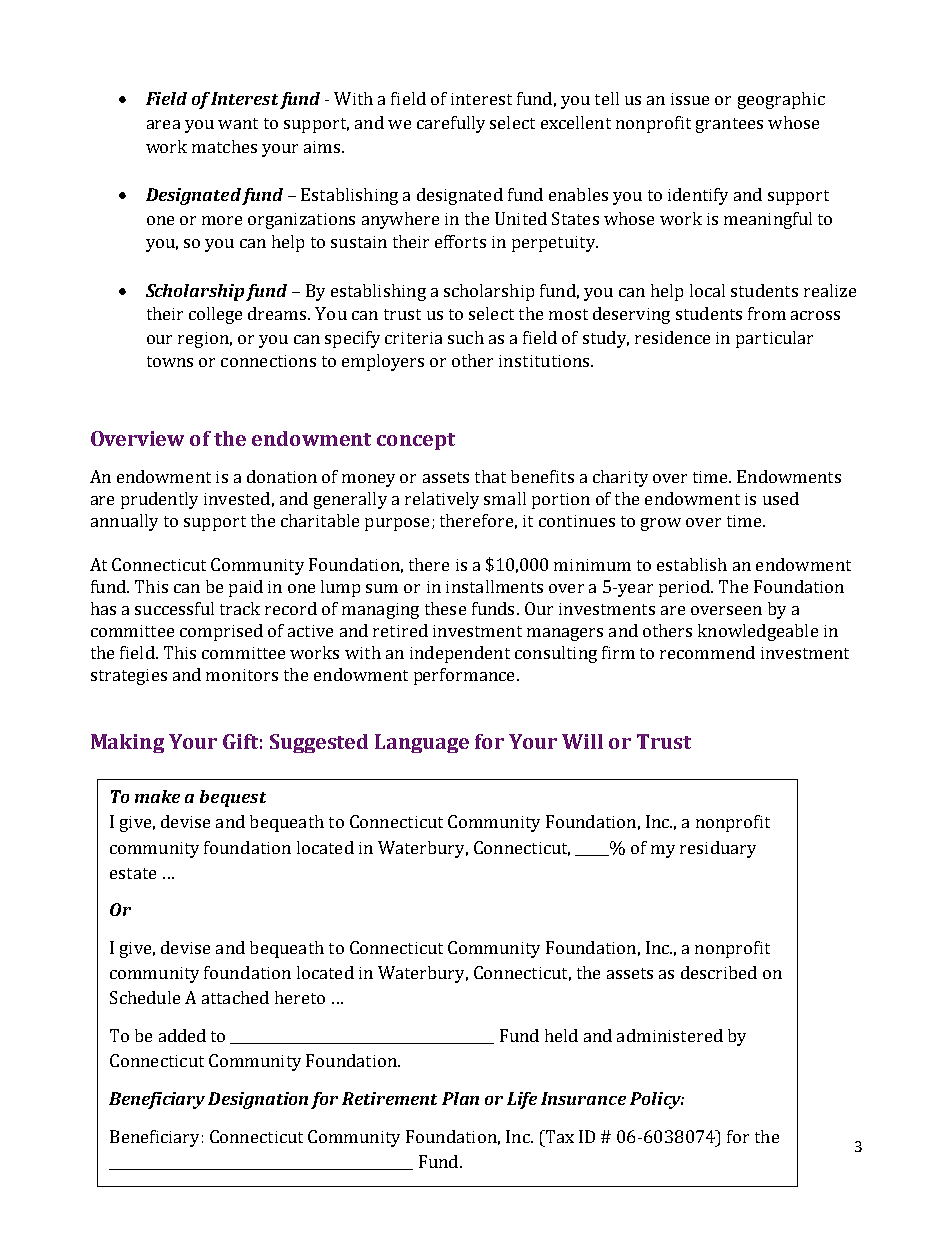 The height and width of the screenshot is (1233, 952). What do you see at coordinates (466, 337) in the screenshot?
I see `such` at bounding box center [466, 337].
